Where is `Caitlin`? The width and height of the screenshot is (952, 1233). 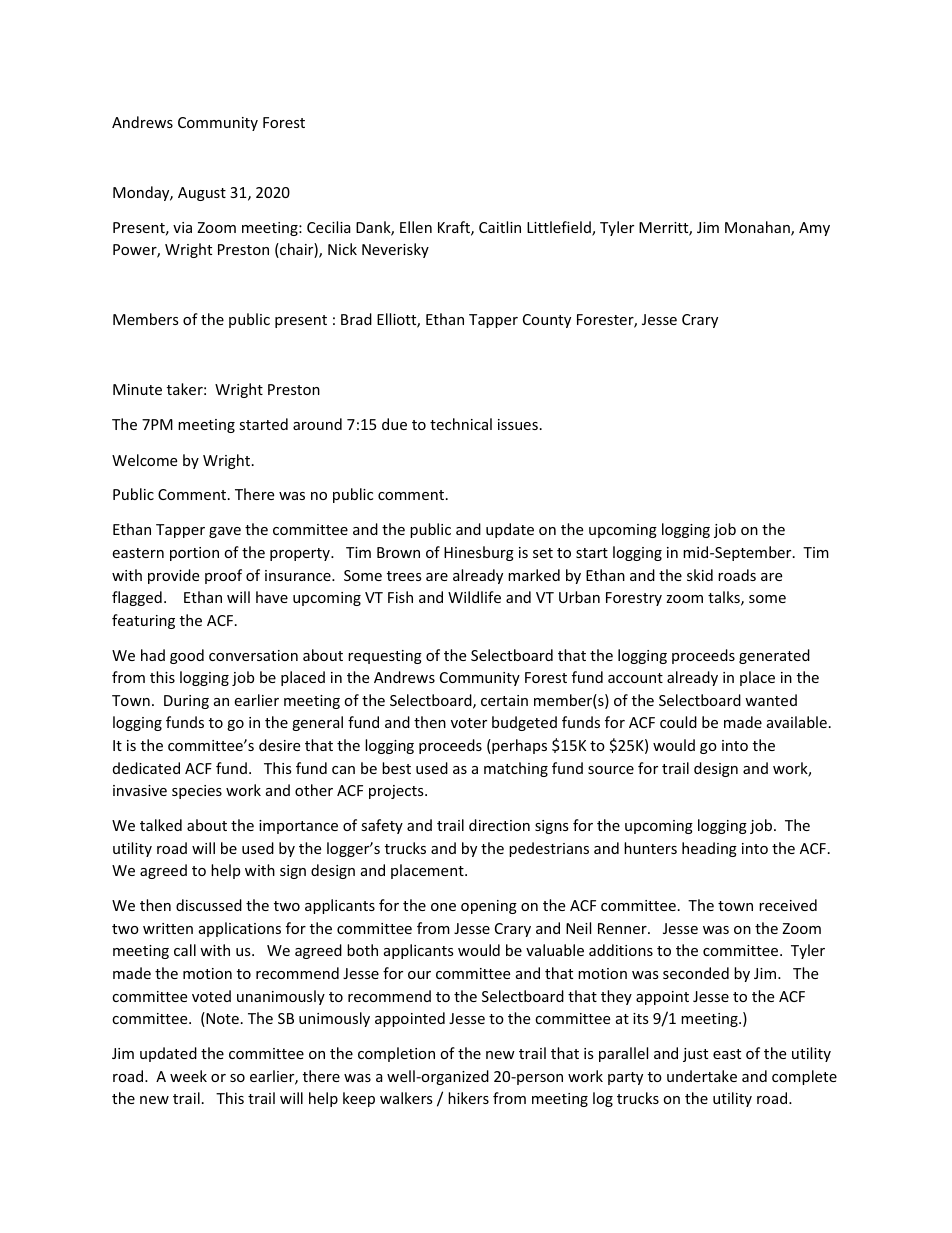 Caitlin is located at coordinates (500, 227).
